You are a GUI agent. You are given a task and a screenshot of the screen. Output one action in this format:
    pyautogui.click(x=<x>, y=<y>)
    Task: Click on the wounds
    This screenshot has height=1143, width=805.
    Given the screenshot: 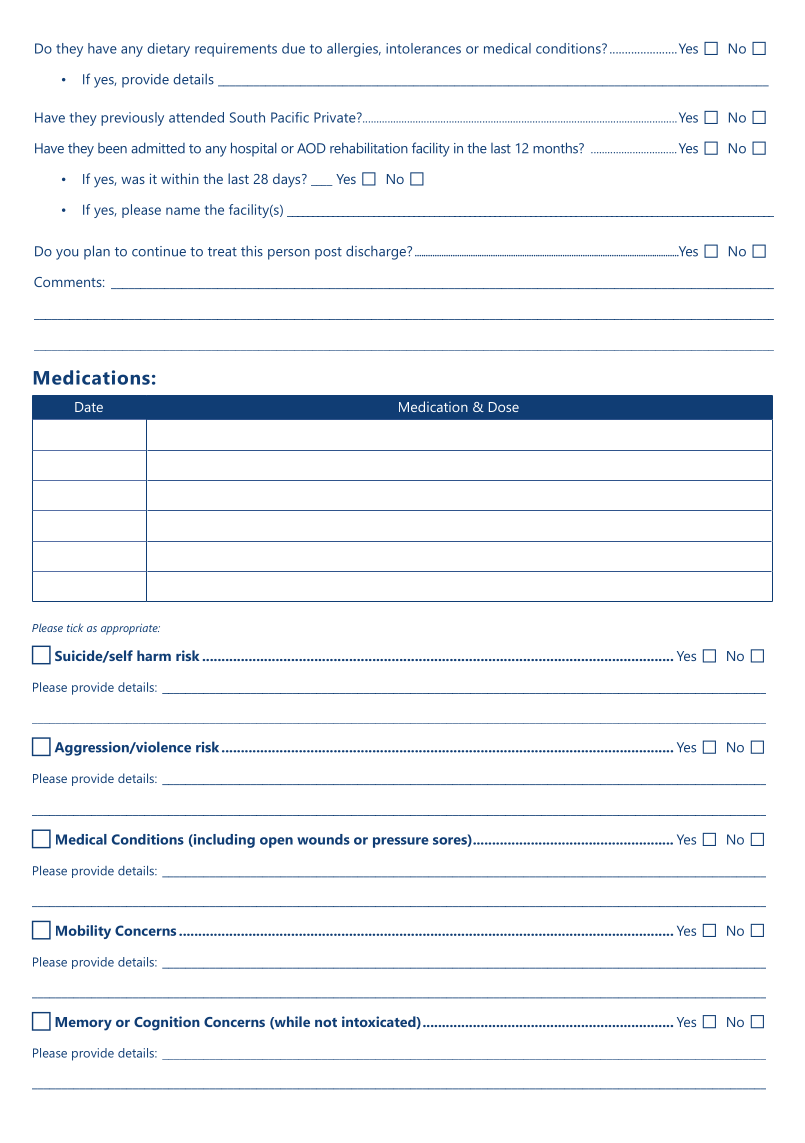 What is the action you would take?
    pyautogui.click(x=323, y=839)
